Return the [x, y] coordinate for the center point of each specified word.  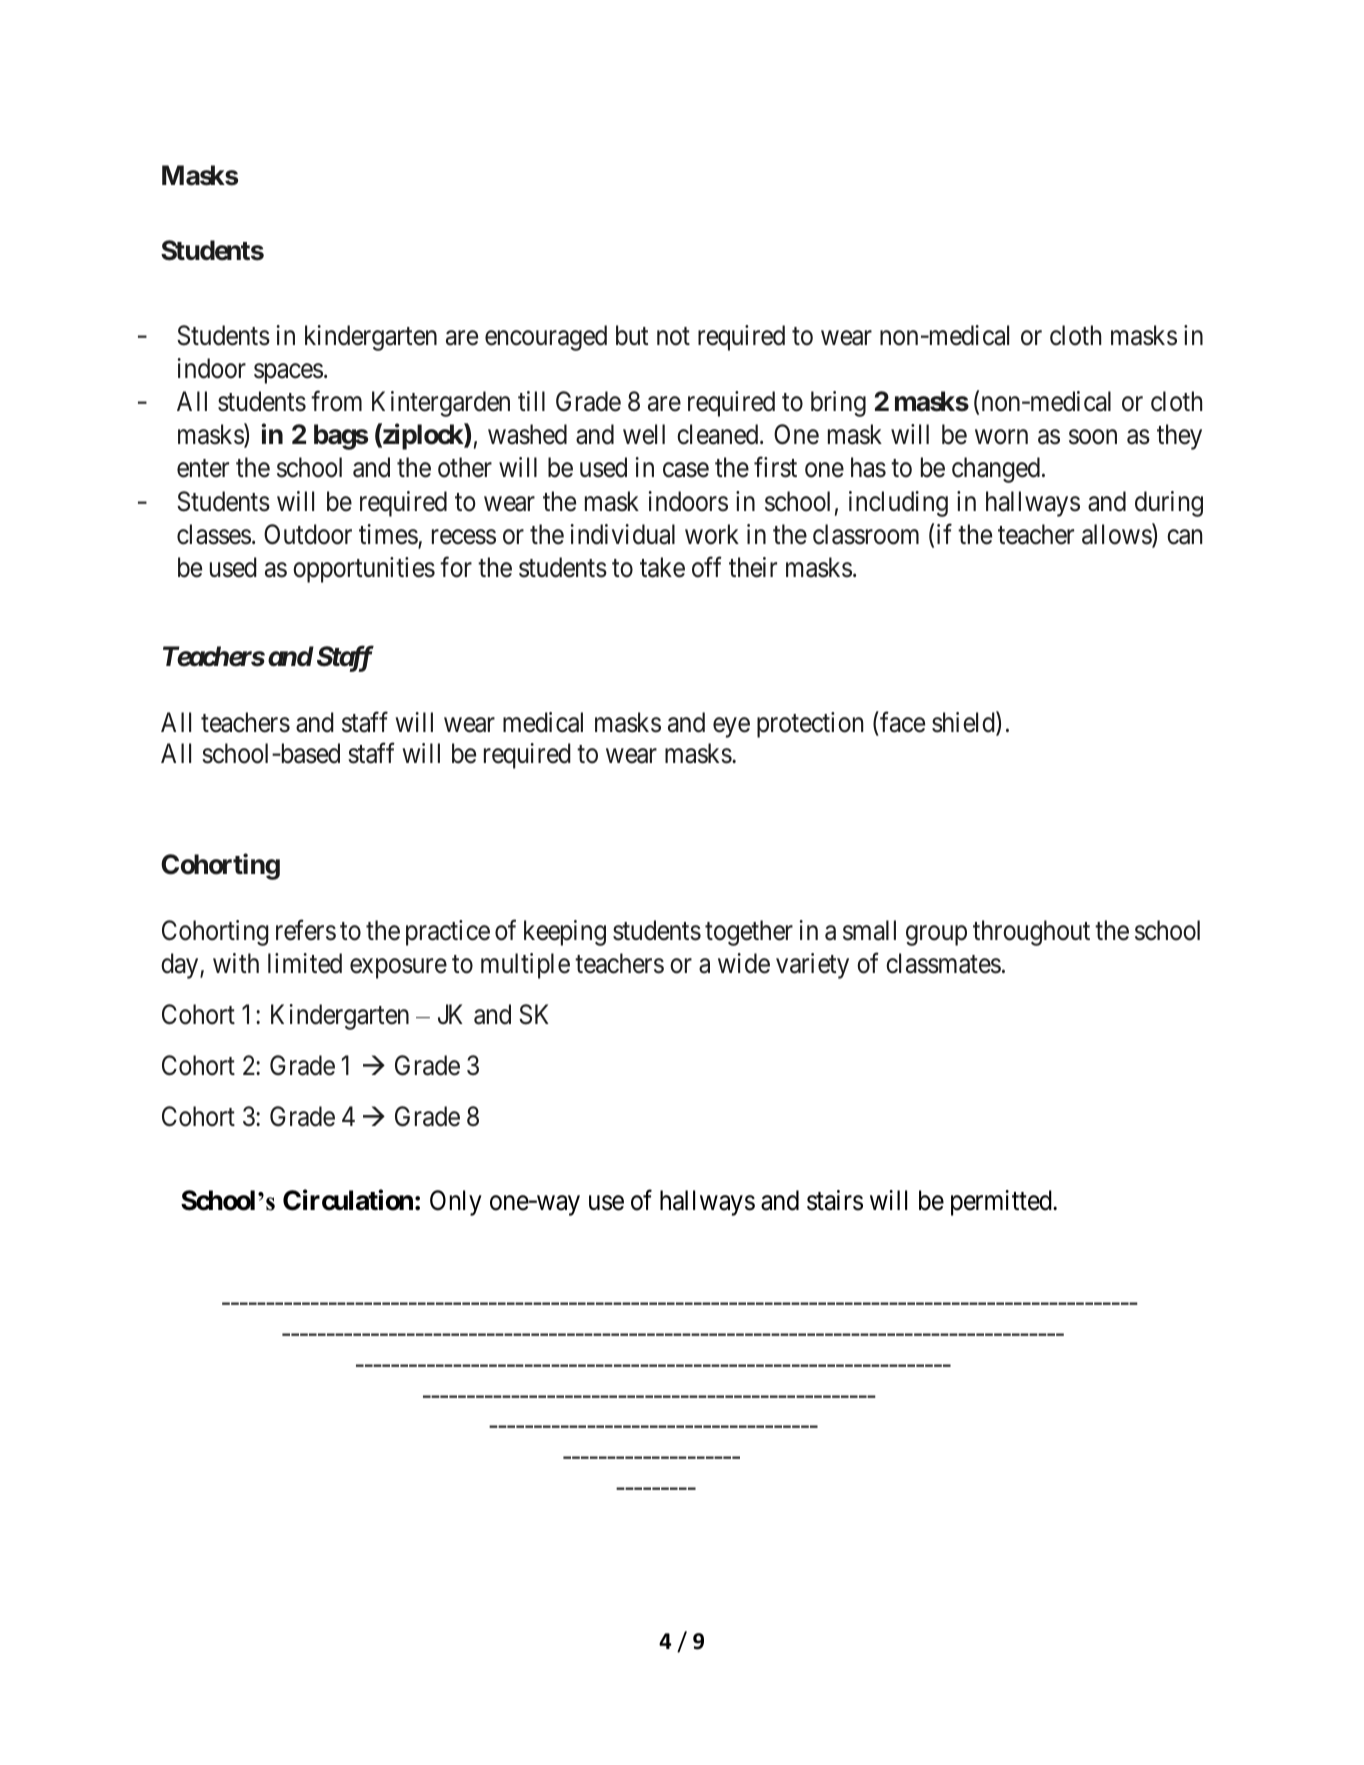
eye [731, 728]
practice [448, 933]
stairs [835, 1200]
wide [744, 963]
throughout [1031, 933]
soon [1093, 437]
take [662, 567]
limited [305, 963]
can [1184, 537]
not [673, 336]
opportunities [364, 570]
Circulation [348, 1200]
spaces [288, 373]
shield [964, 723]
